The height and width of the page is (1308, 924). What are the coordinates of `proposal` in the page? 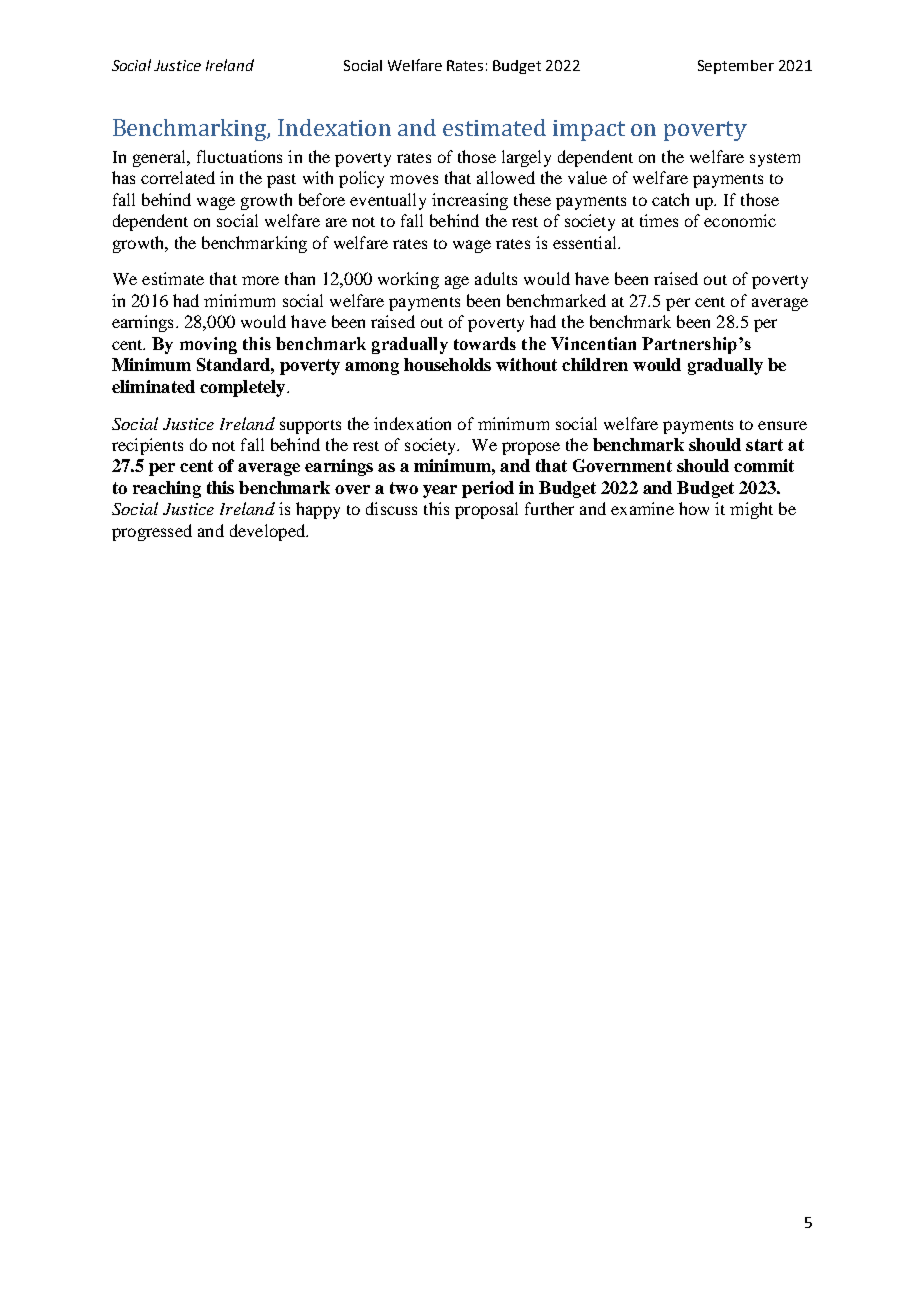 It's located at (486, 510).
